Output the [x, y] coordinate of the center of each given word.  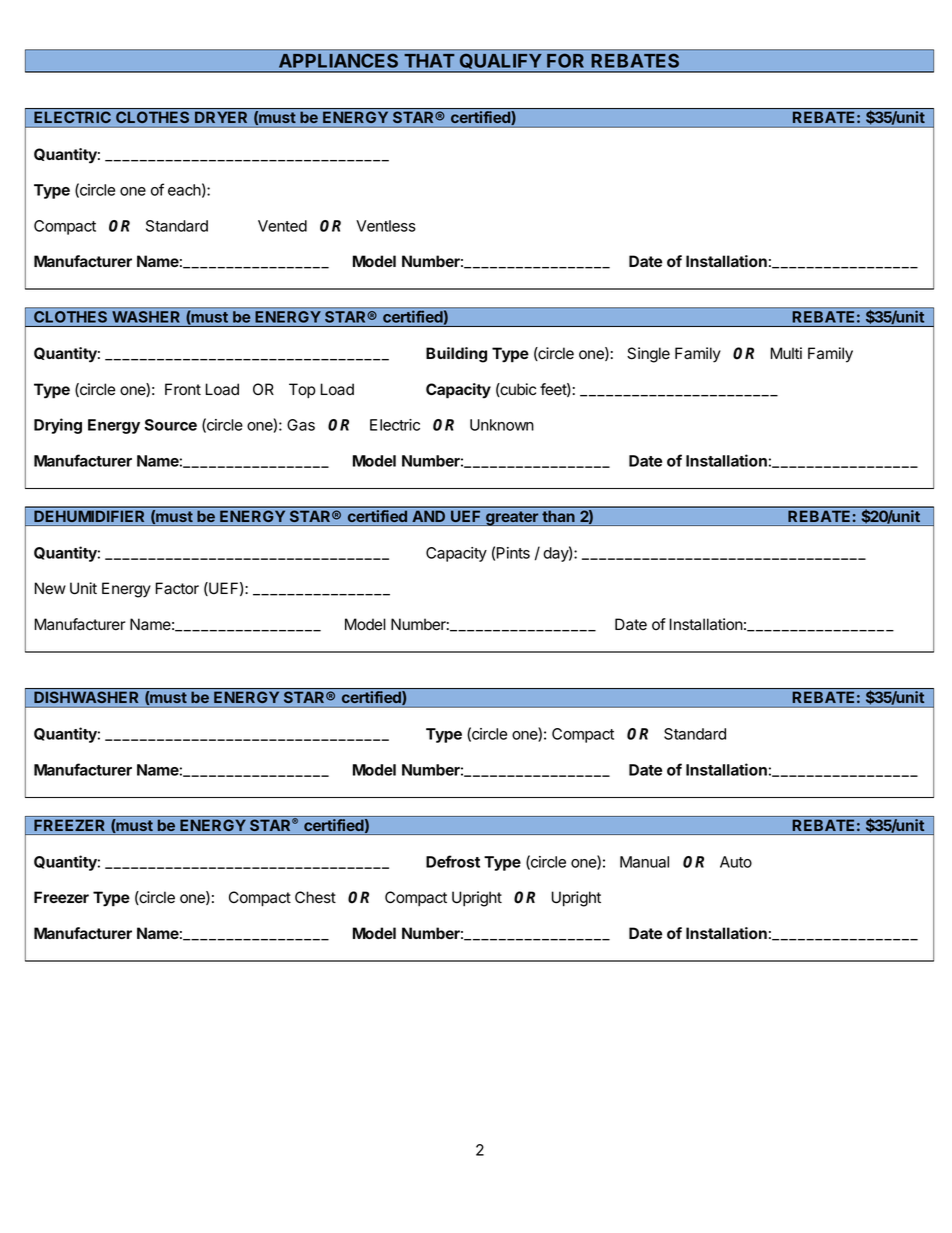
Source [170, 425]
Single [648, 355]
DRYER [221, 116]
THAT [429, 61]
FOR [565, 61]
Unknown [502, 425]
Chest [315, 897]
